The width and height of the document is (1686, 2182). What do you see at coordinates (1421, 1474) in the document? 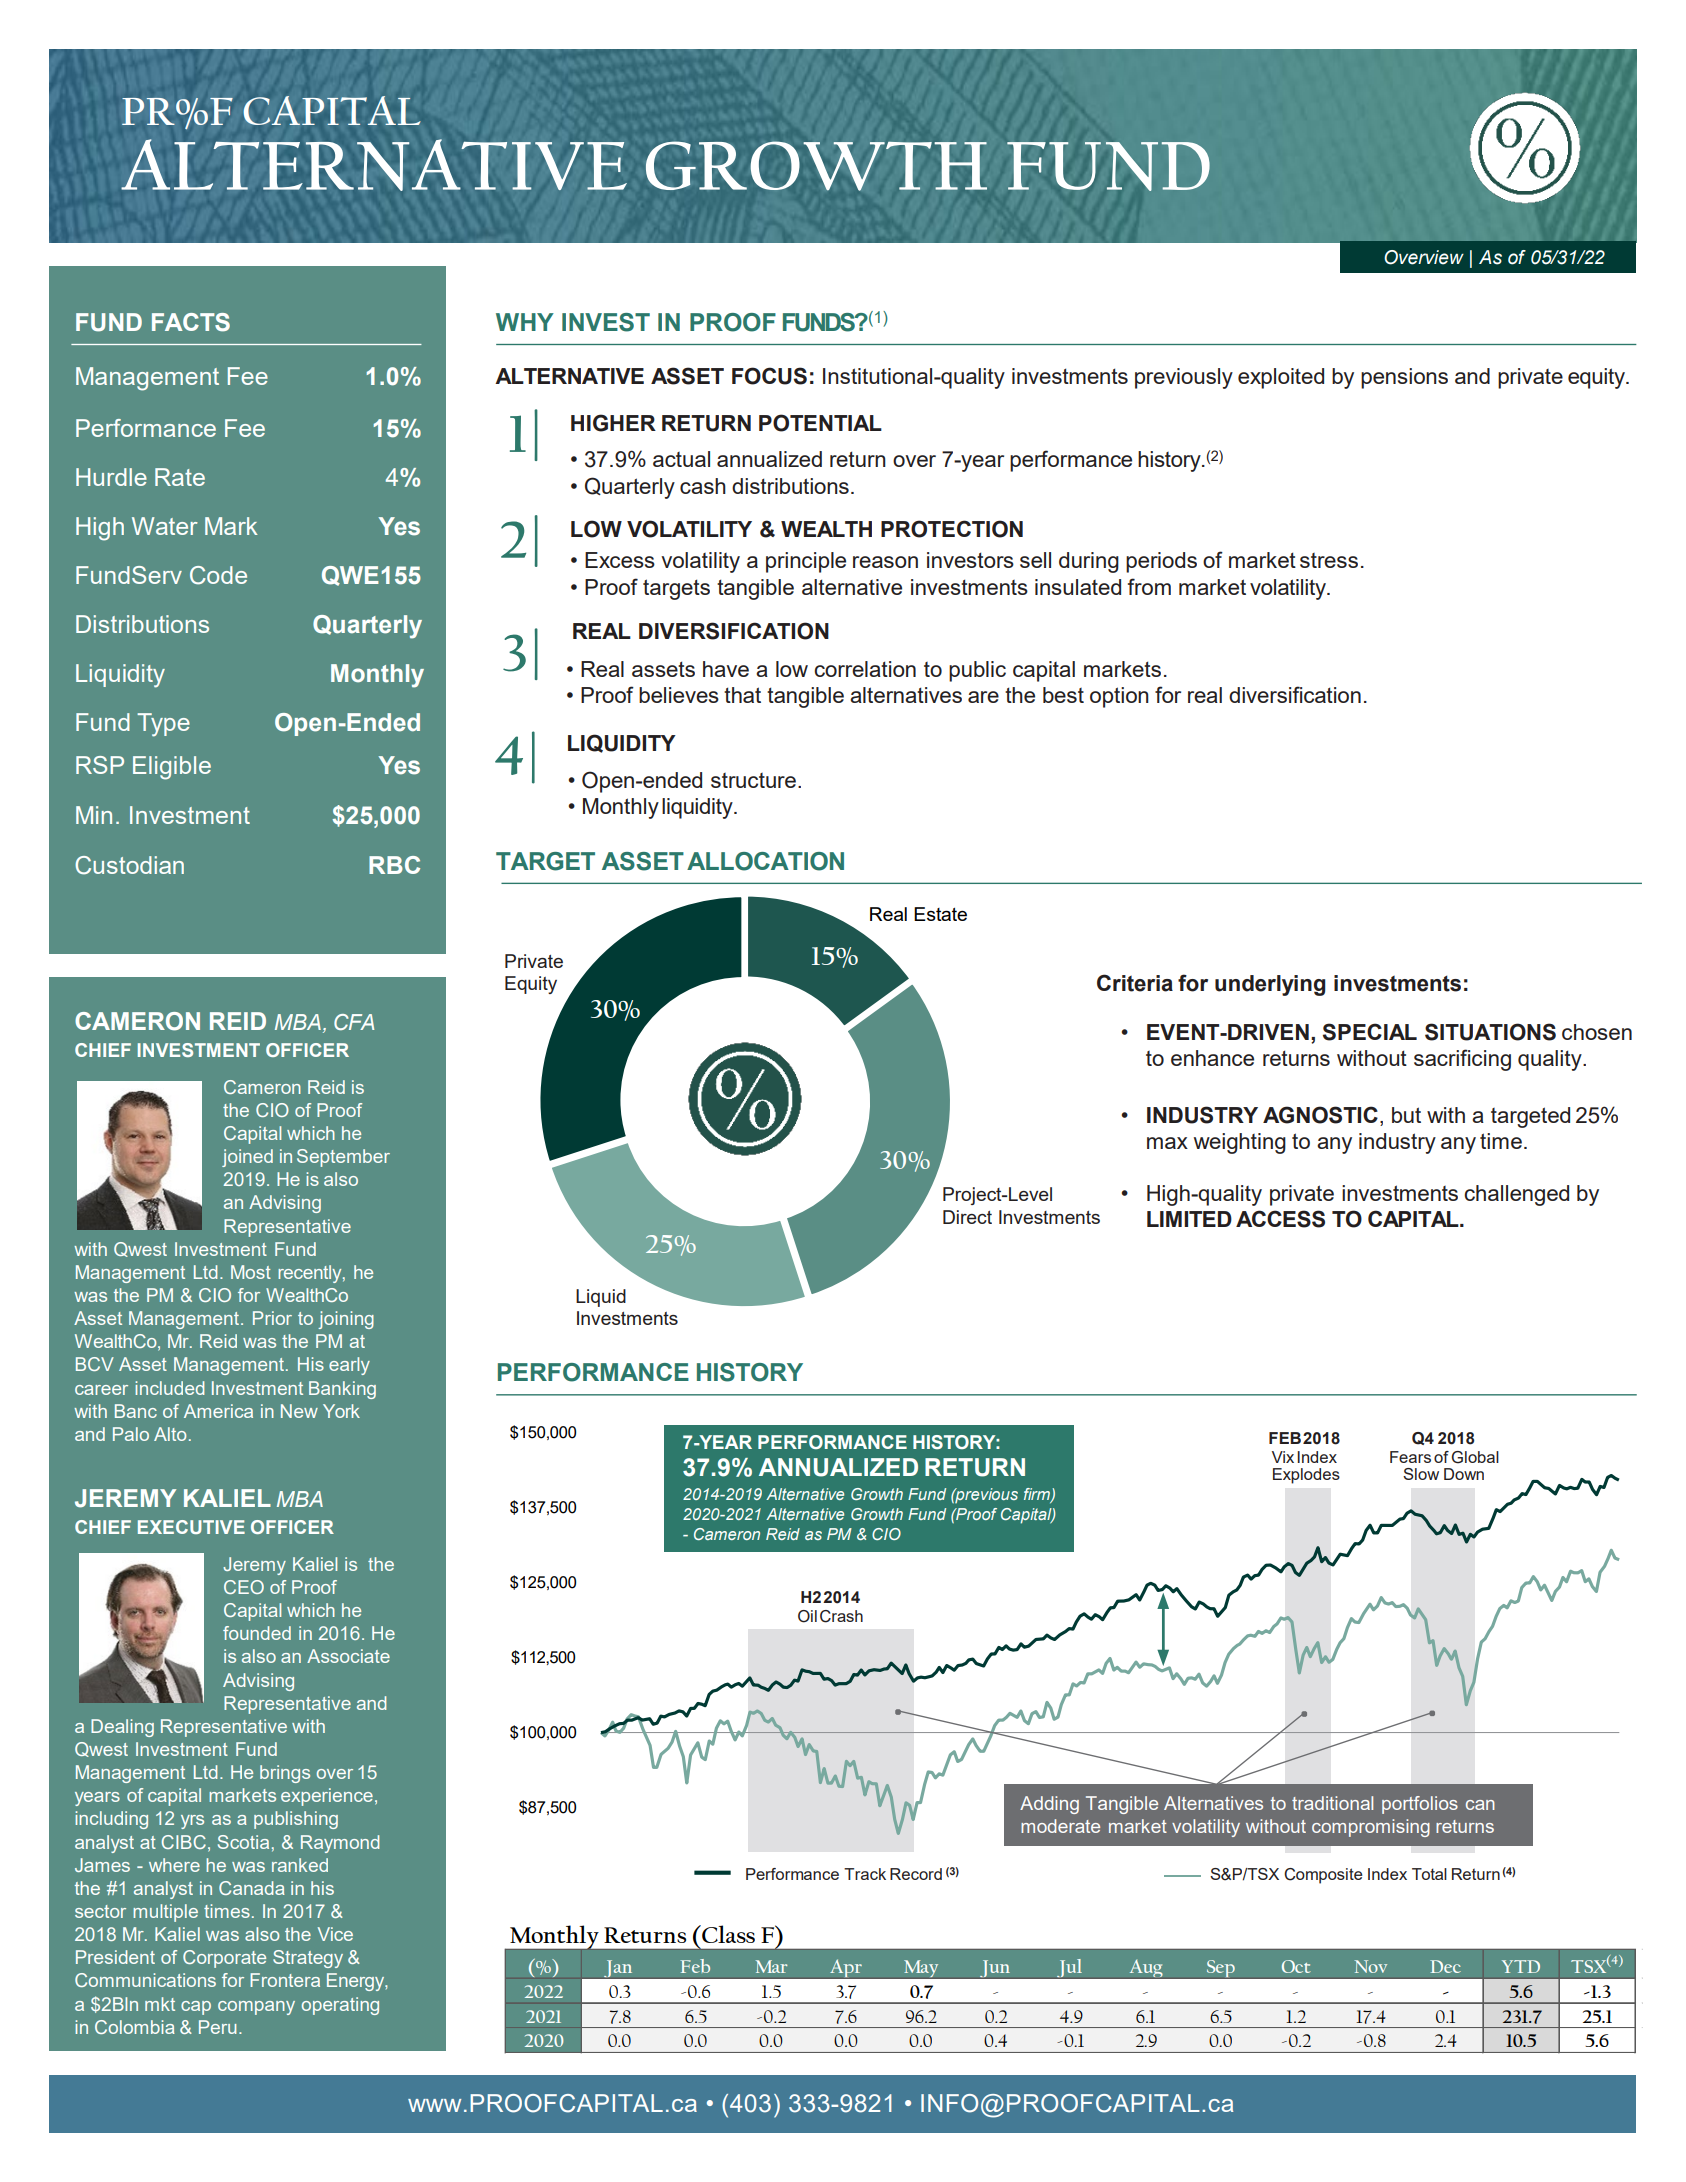
I see `Slow` at bounding box center [1421, 1474].
